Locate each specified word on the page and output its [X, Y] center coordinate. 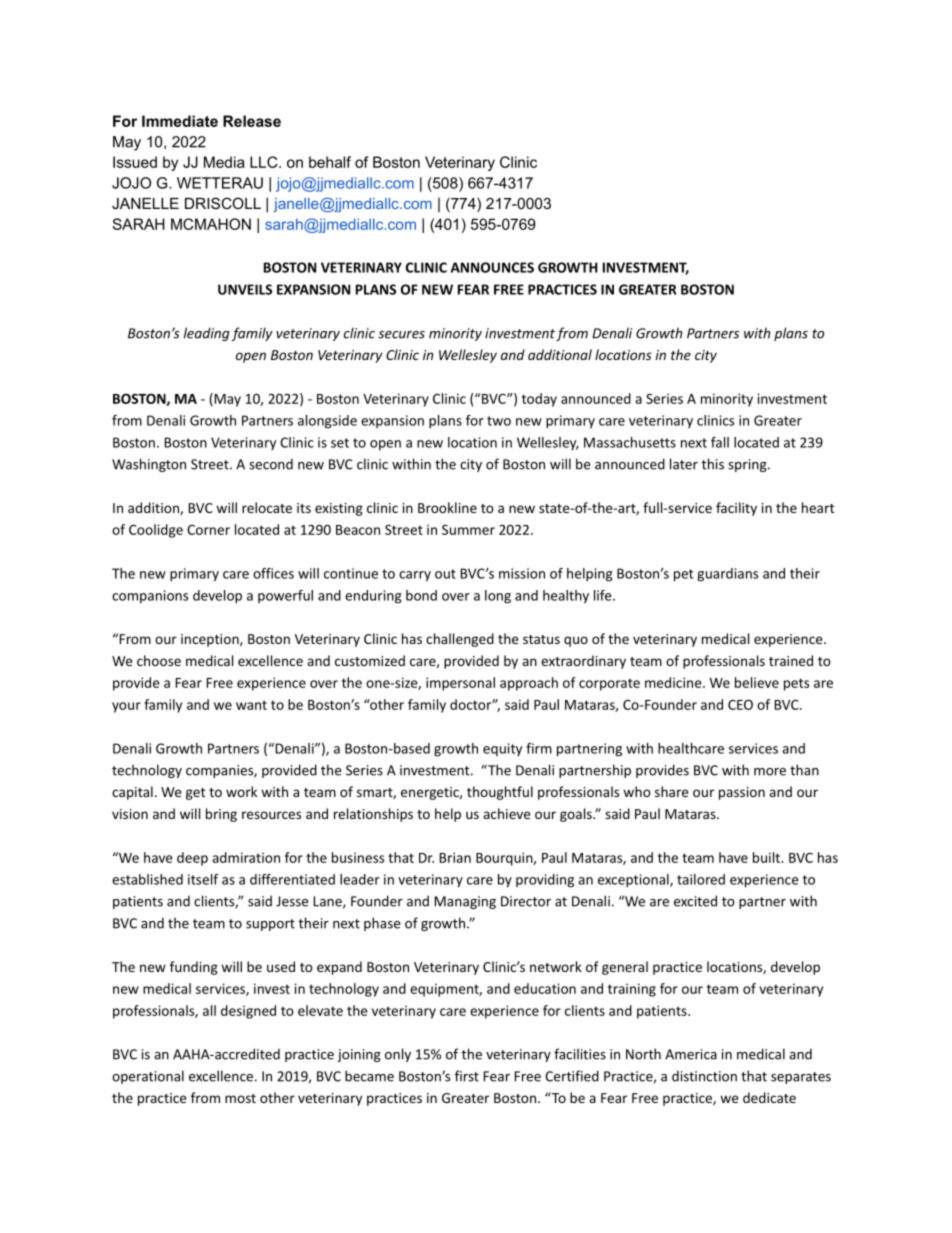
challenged [460, 640]
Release [252, 121]
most [240, 1098]
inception [211, 640]
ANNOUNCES [492, 267]
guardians [727, 575]
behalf [330, 162]
